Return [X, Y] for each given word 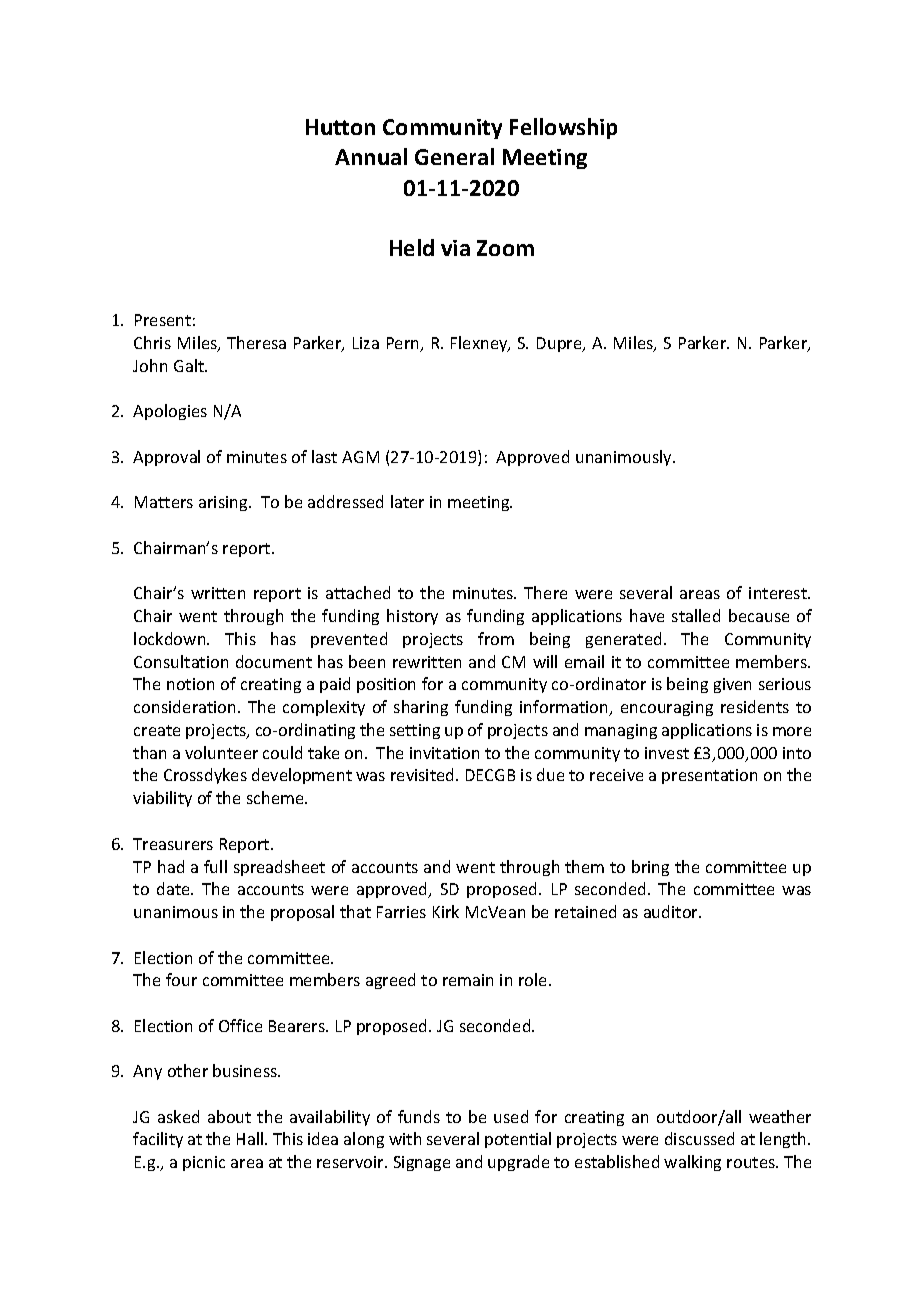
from [496, 638]
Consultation [181, 661]
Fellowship [563, 128]
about [229, 1116]
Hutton [340, 127]
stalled [696, 615]
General [454, 156]
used [511, 1116]
